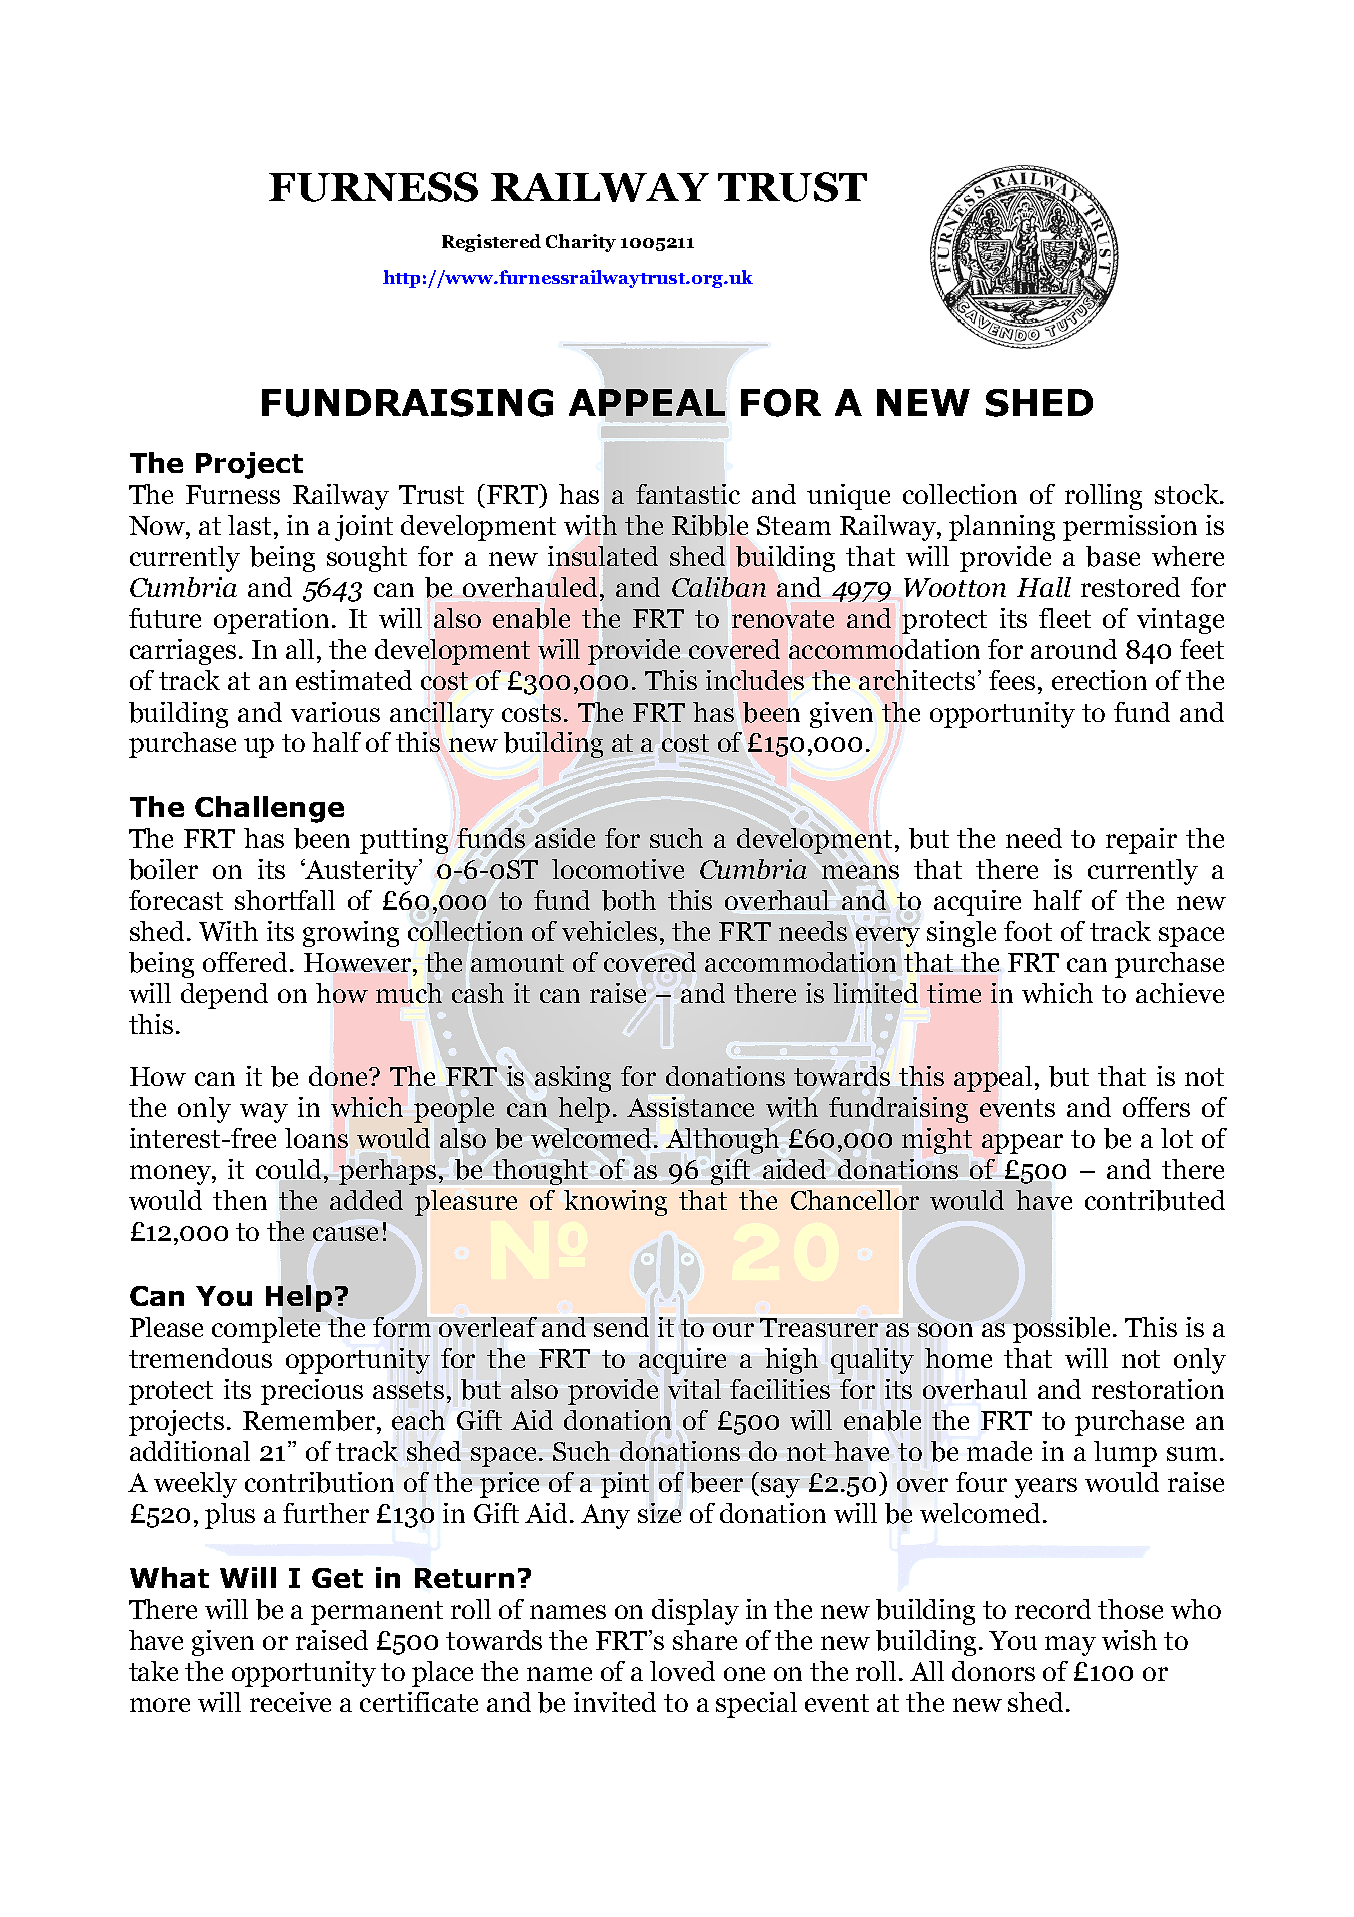 The height and width of the document is (1917, 1354). Describe the element at coordinates (1063, 1328) in the document. I see `possible` at that location.
